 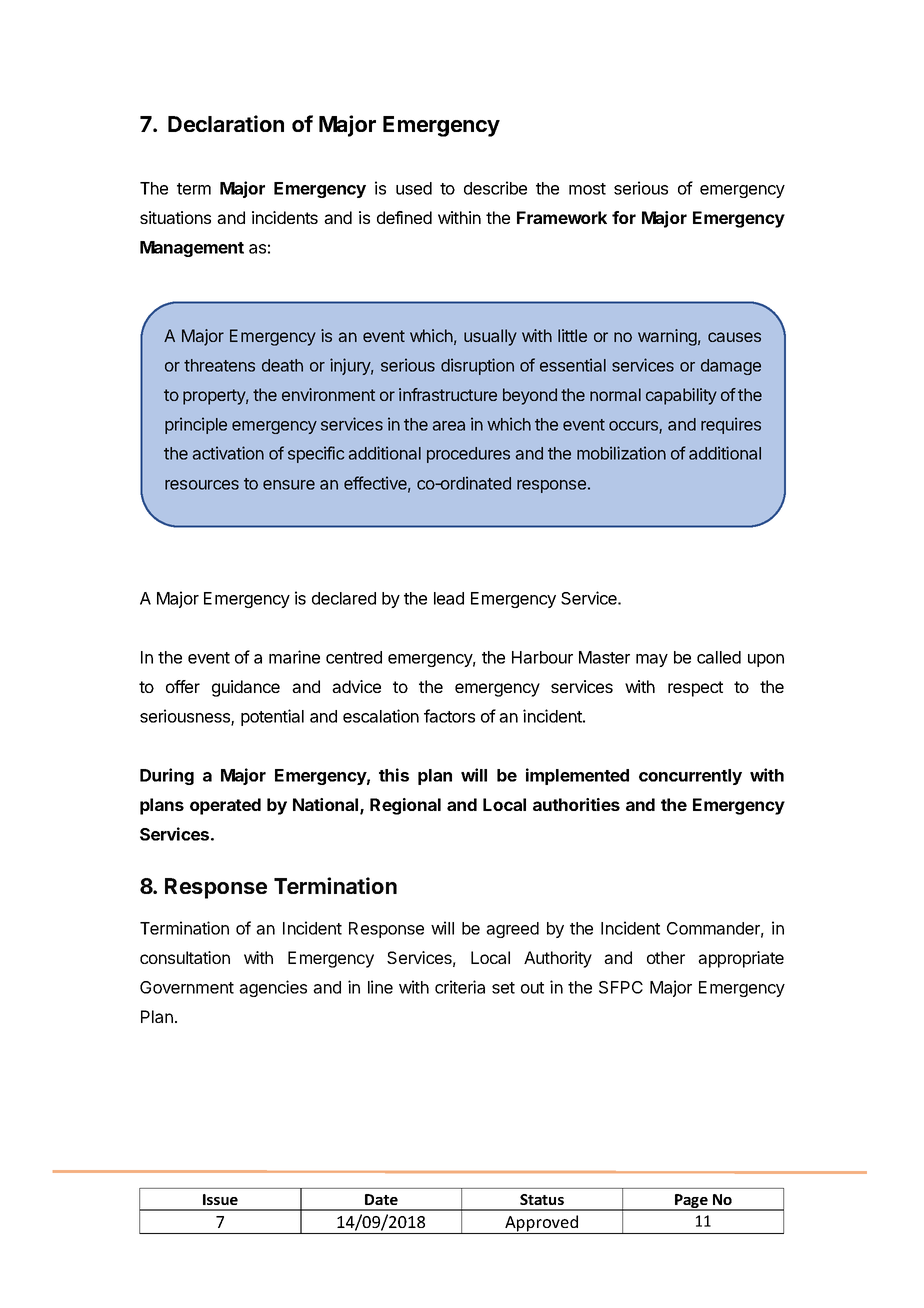 I want to click on Declaration, so click(x=226, y=123).
